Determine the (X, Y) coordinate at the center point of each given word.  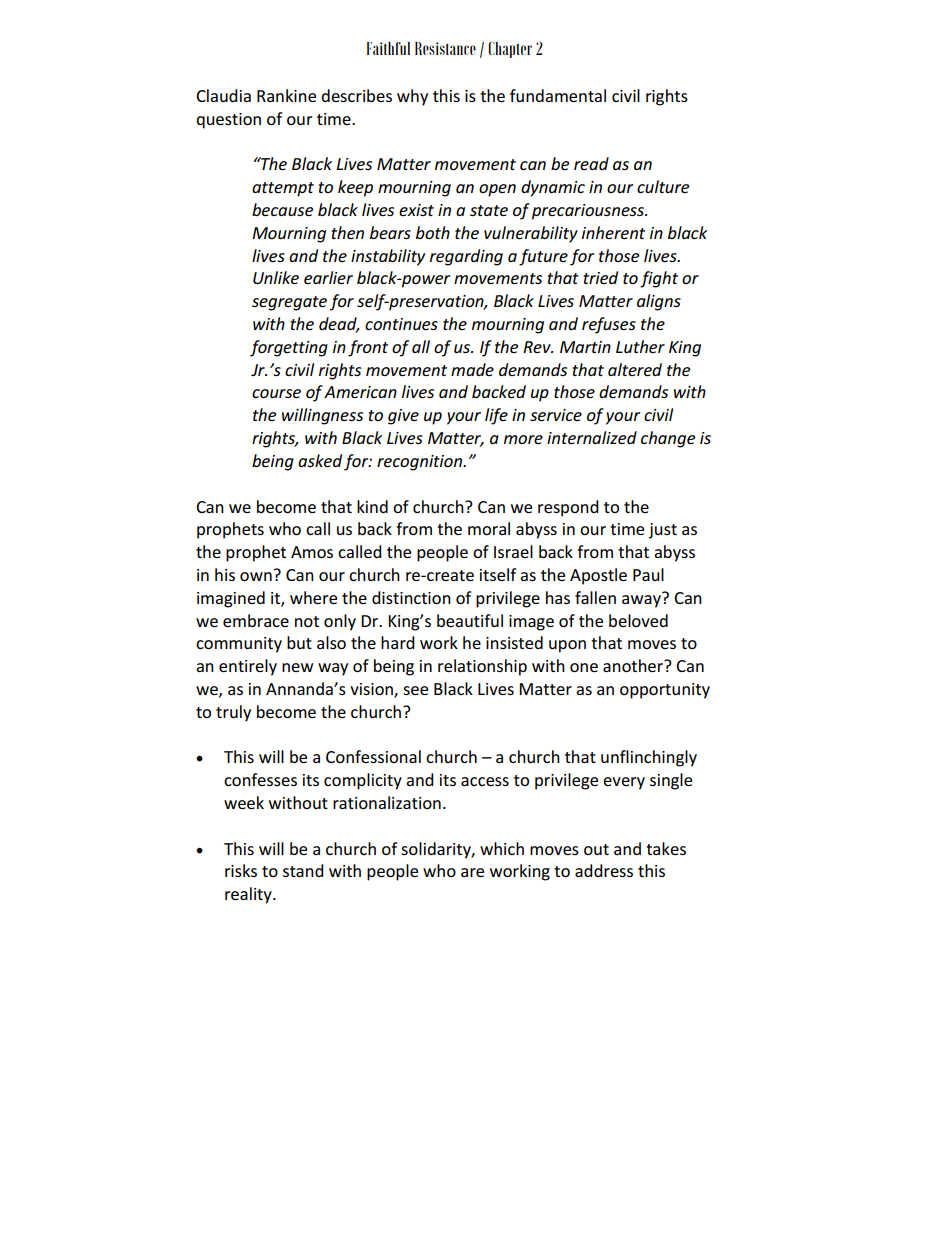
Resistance (445, 48)
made (472, 369)
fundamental (558, 95)
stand (303, 870)
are (472, 872)
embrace (256, 620)
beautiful (470, 620)
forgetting (289, 348)
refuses (609, 325)
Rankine (286, 95)
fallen (595, 597)
